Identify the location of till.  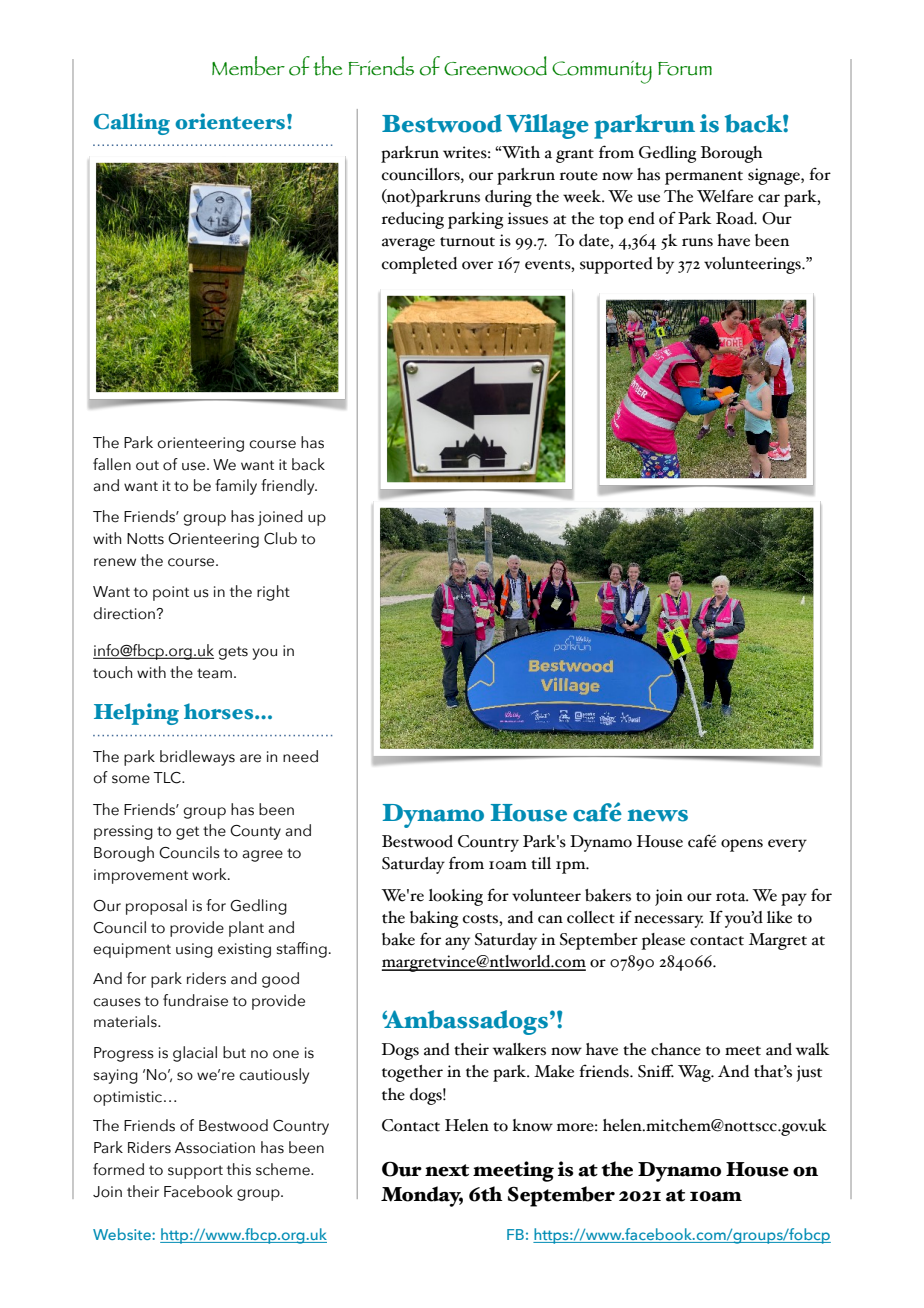
(541, 863).
